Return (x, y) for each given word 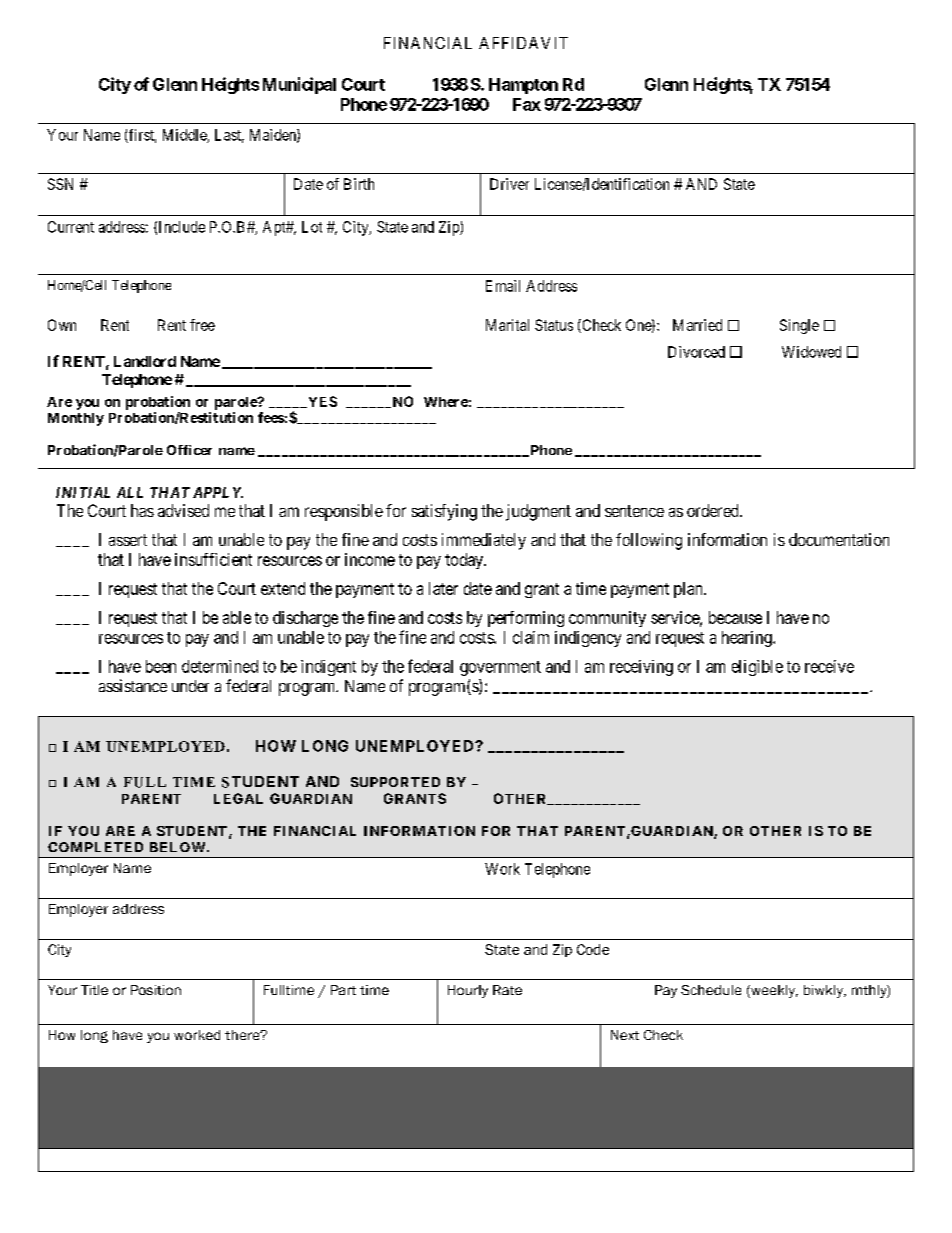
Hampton (523, 86)
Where (446, 402)
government (500, 668)
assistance (133, 685)
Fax (527, 104)
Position (156, 990)
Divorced (696, 352)
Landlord (145, 361)
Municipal (299, 85)
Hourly (468, 991)
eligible (757, 668)
